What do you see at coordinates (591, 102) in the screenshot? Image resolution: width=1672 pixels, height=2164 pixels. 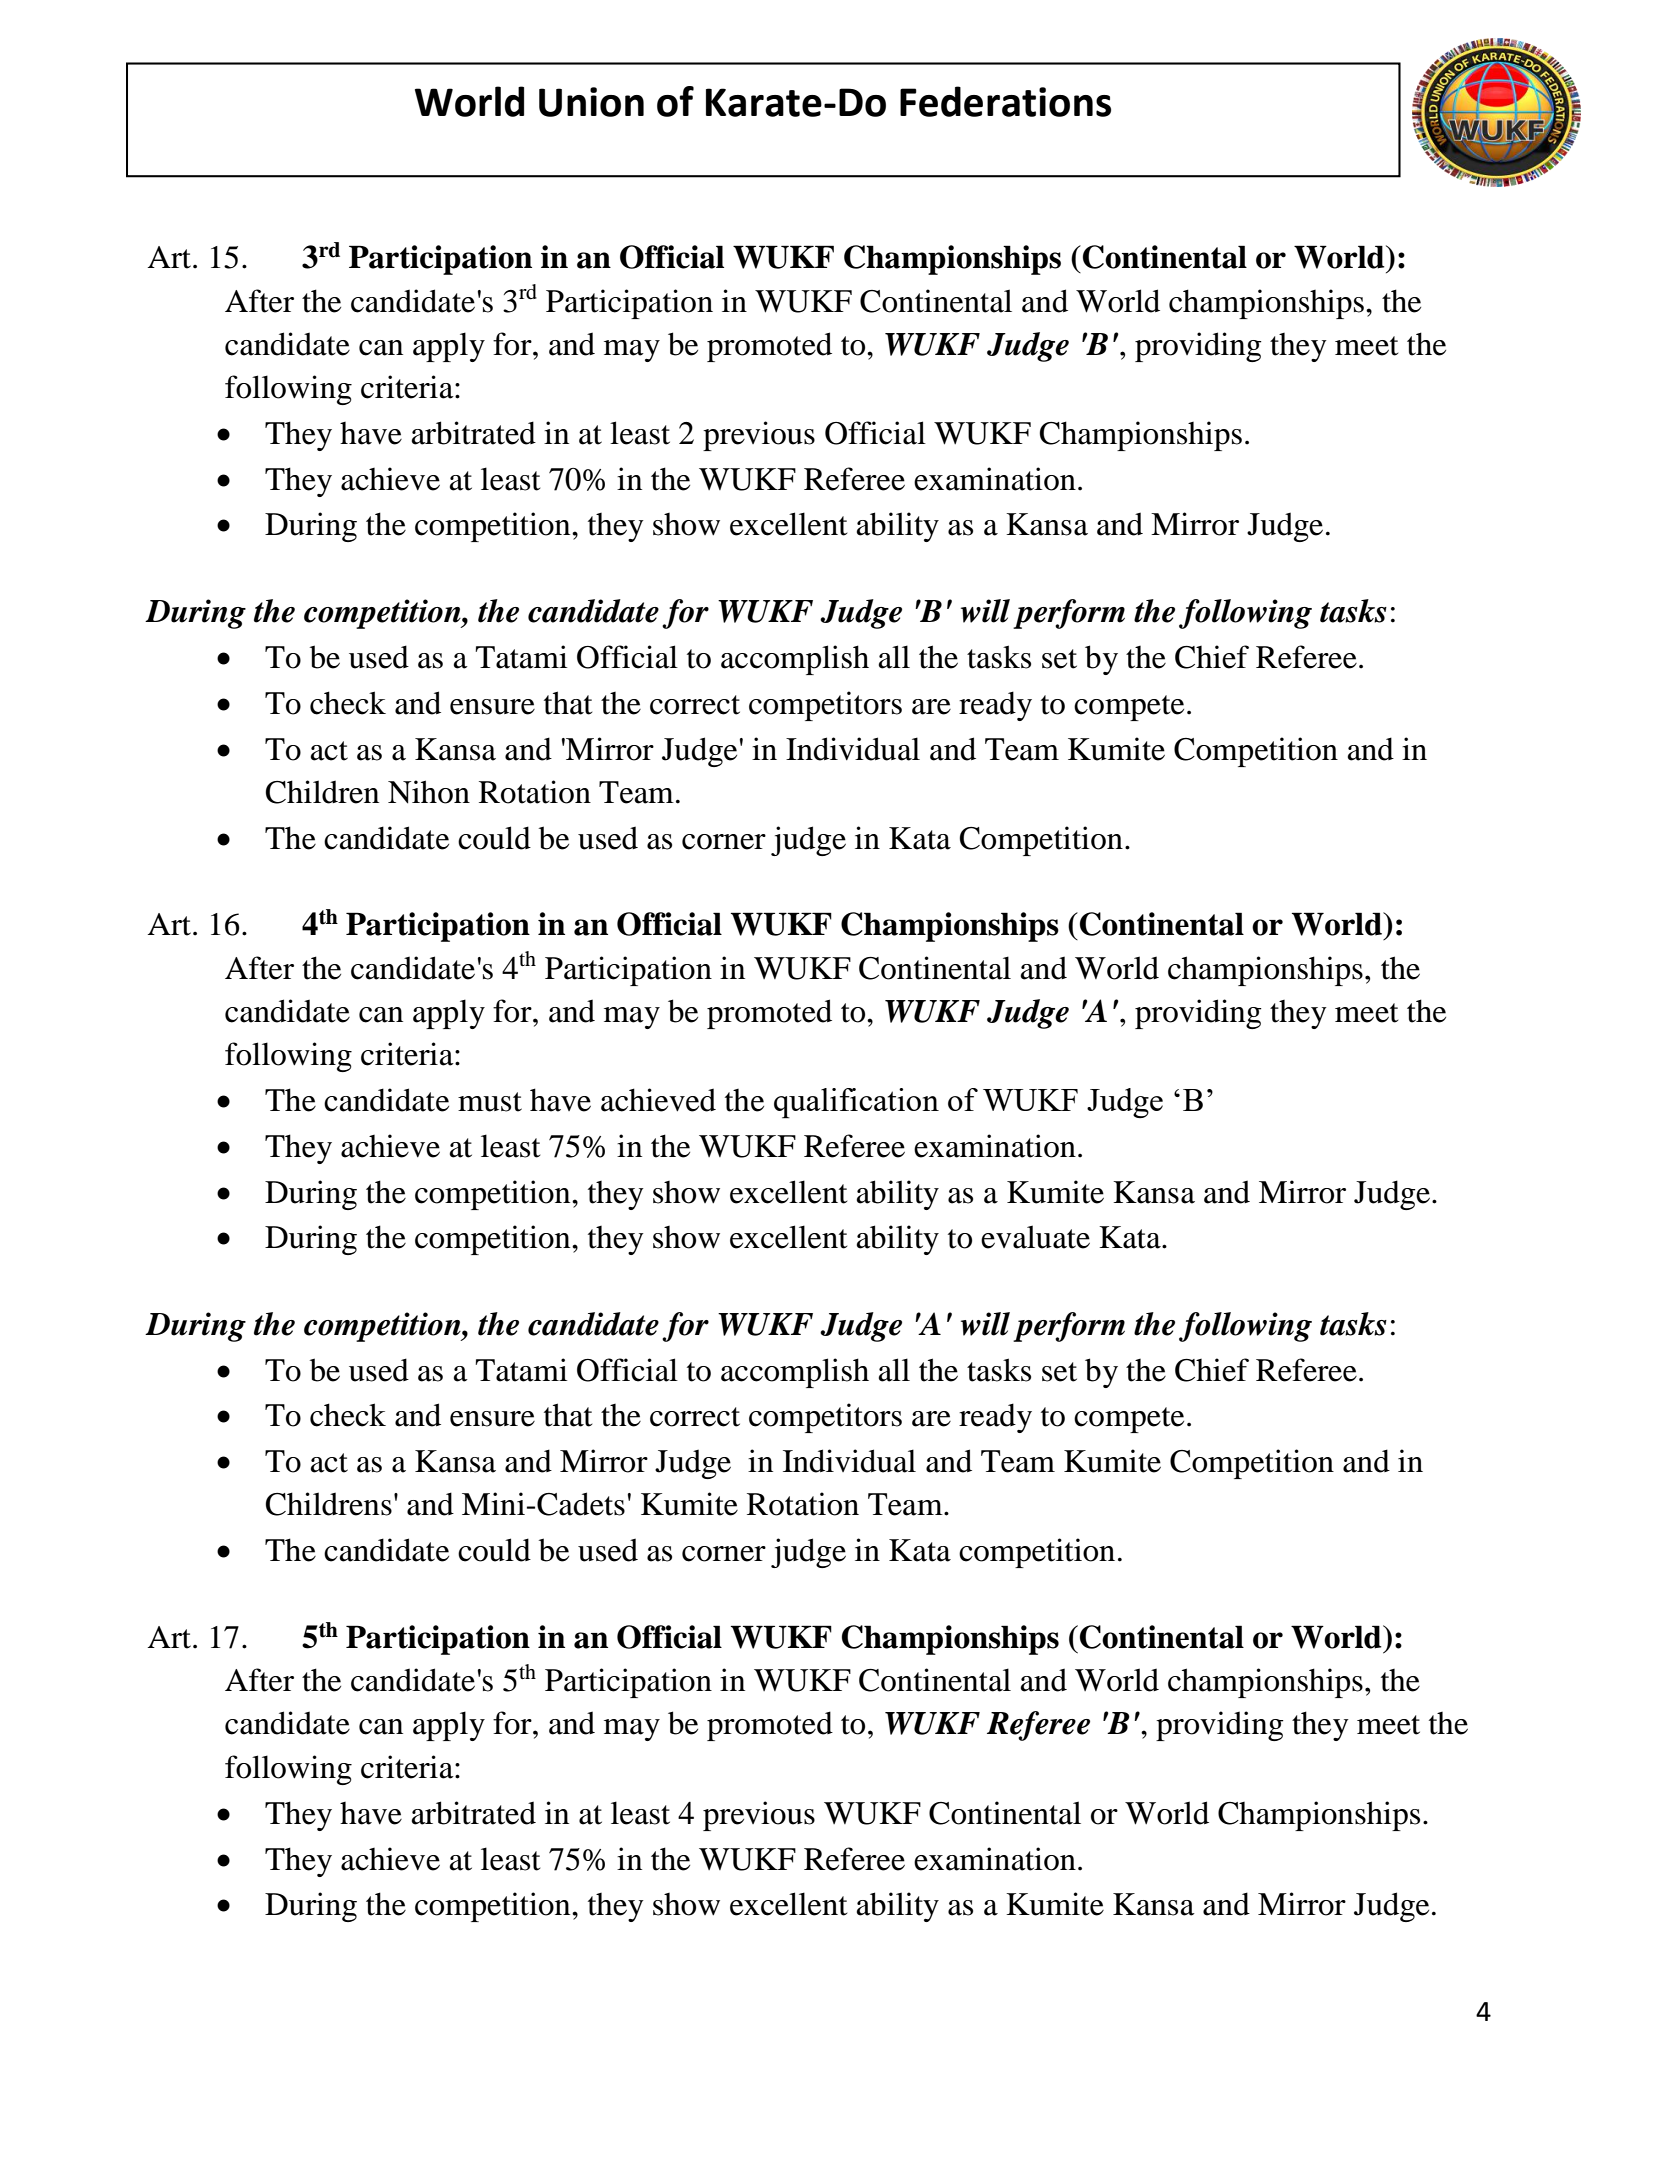 I see `Union` at bounding box center [591, 102].
